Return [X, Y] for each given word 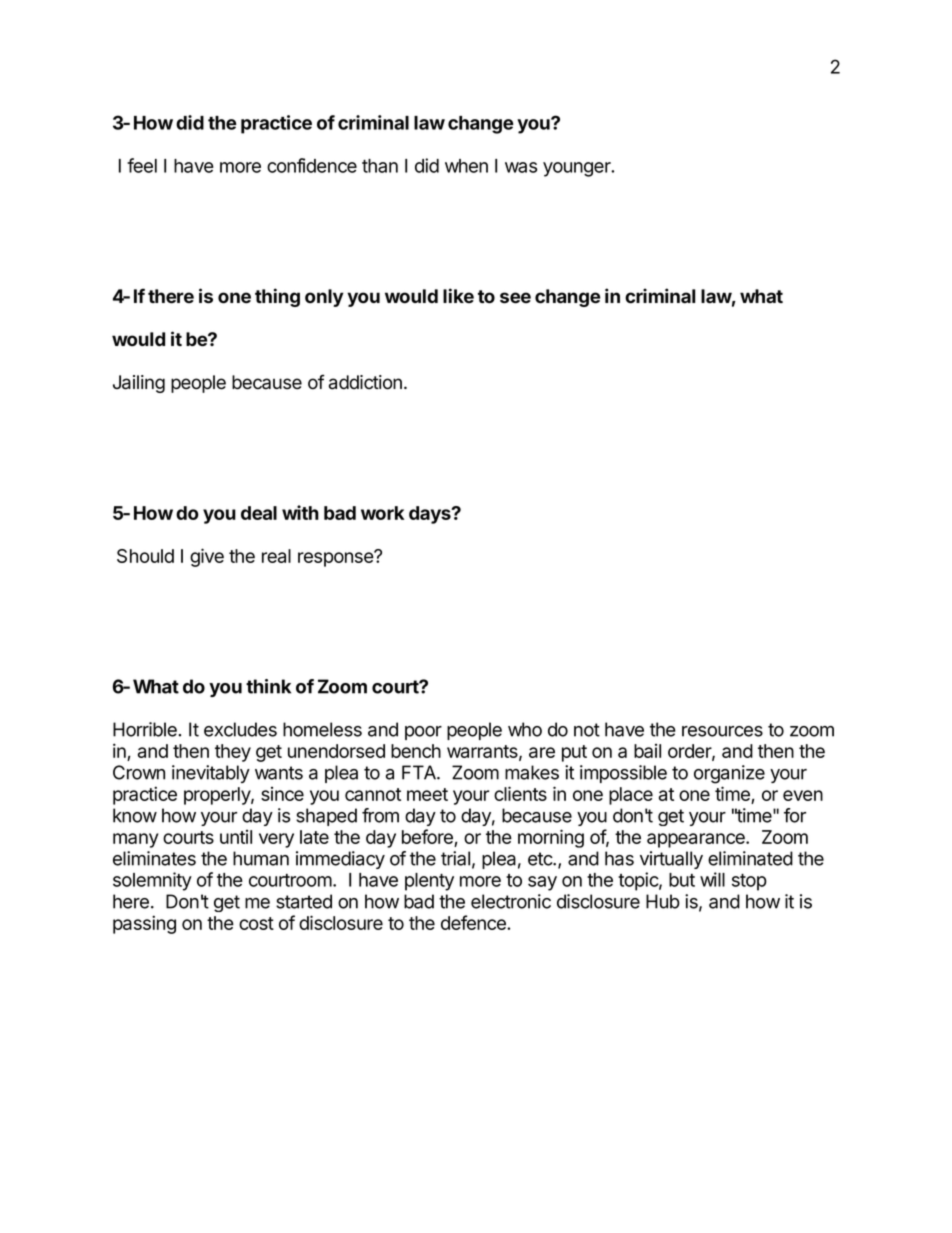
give [207, 557]
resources [722, 731]
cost [256, 923]
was [521, 167]
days [431, 515]
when [466, 166]
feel [142, 165]
